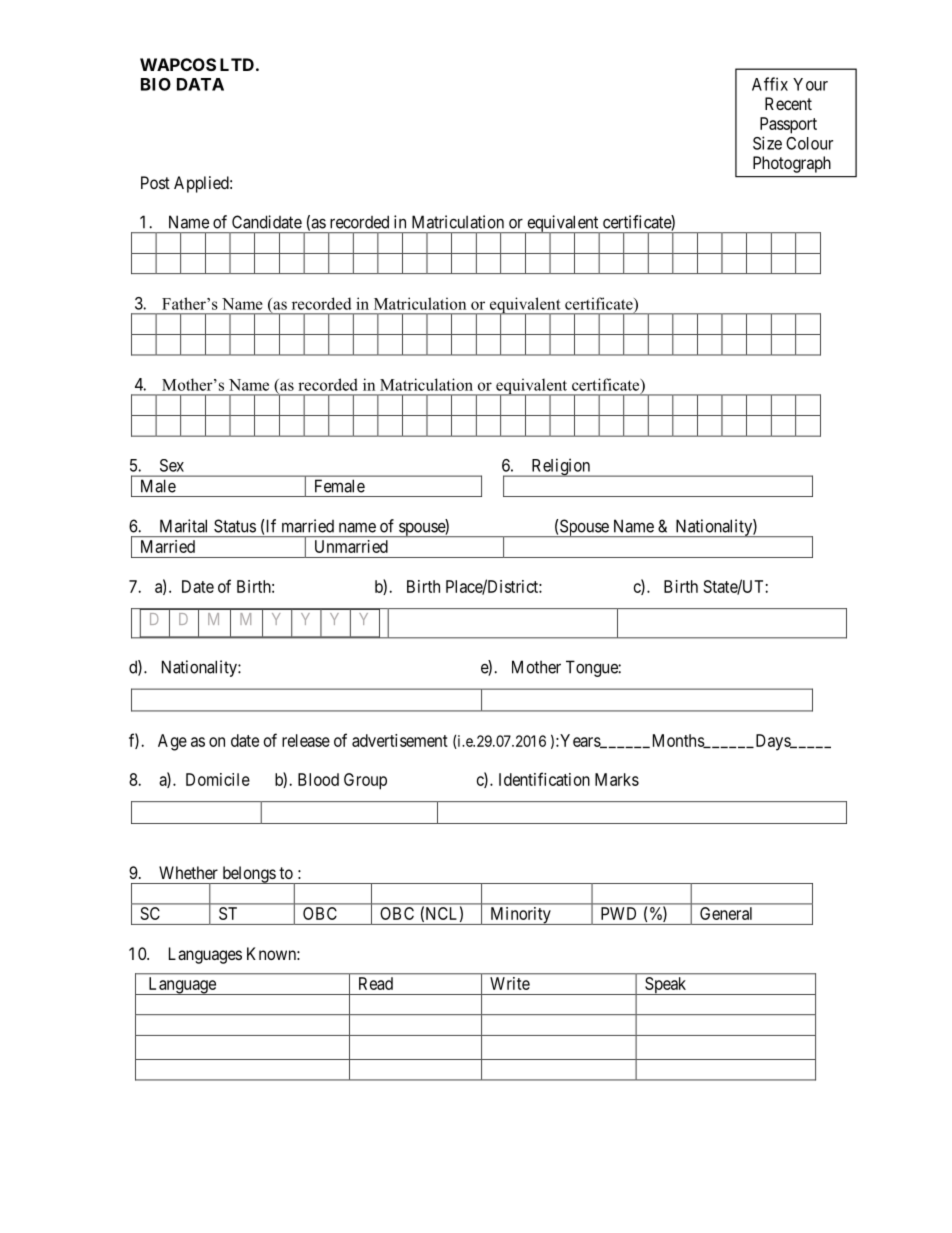 The height and width of the screenshot is (1233, 952). I want to click on Identification, so click(544, 779).
